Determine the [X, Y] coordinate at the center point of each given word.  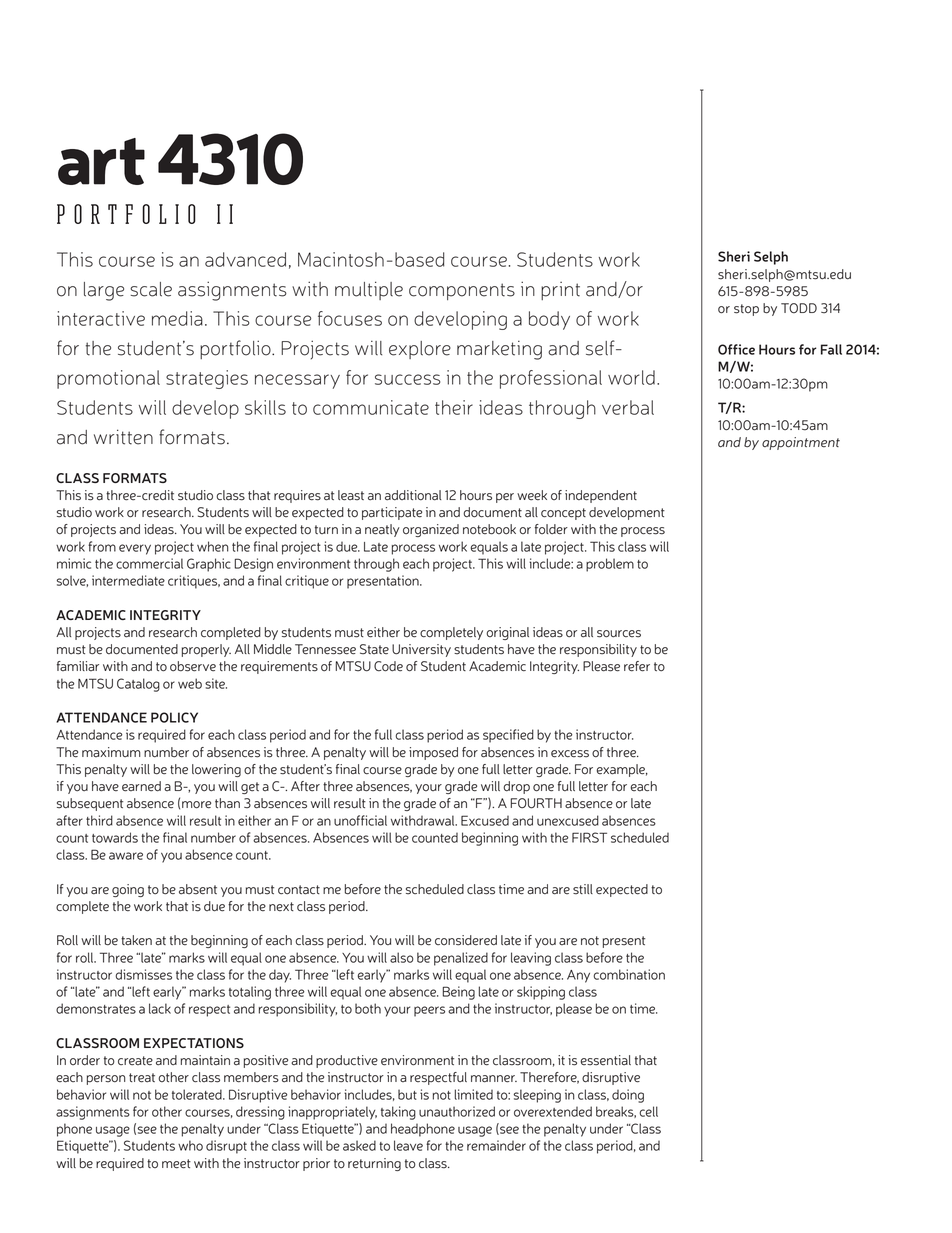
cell [648, 1111]
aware [126, 856]
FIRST [589, 837]
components [462, 291]
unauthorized [457, 1111]
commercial [149, 563]
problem [610, 565]
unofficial [360, 820]
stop [746, 310]
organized [431, 530]
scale [151, 289]
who [190, 1145]
